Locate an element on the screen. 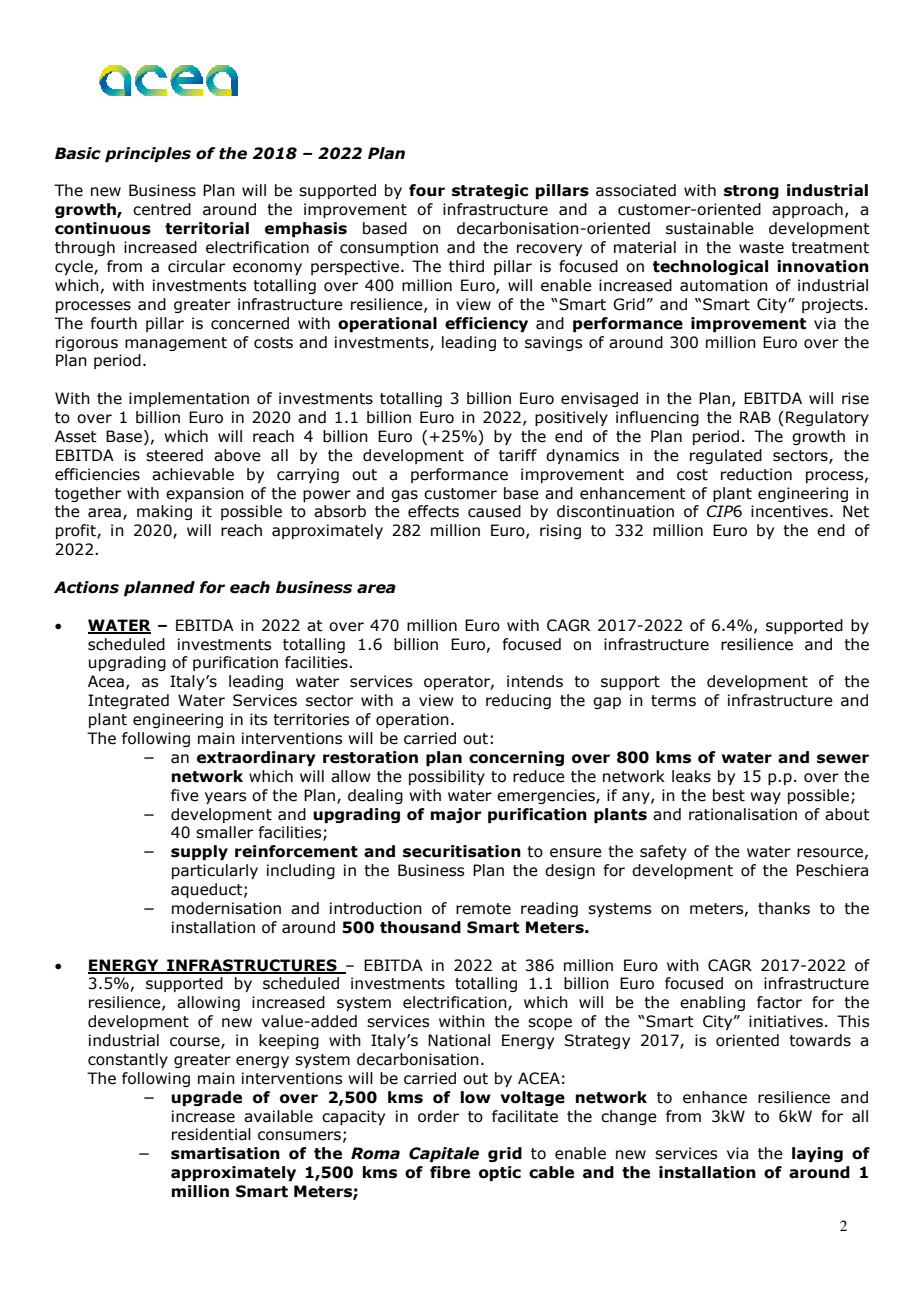 The image size is (924, 1308). five is located at coordinates (185, 795).
